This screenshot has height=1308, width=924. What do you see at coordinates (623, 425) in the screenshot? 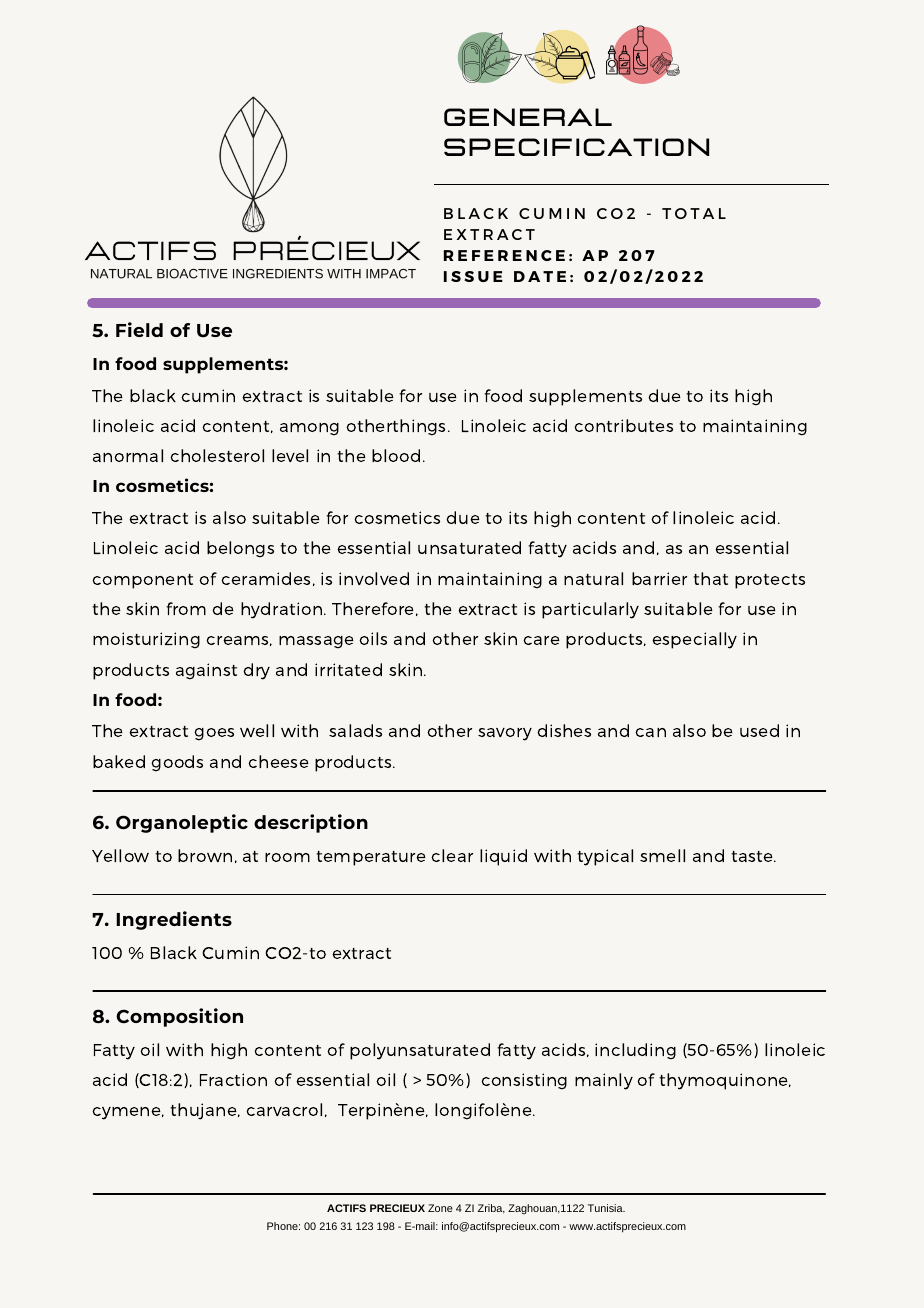
I see `contributes` at bounding box center [623, 425].
